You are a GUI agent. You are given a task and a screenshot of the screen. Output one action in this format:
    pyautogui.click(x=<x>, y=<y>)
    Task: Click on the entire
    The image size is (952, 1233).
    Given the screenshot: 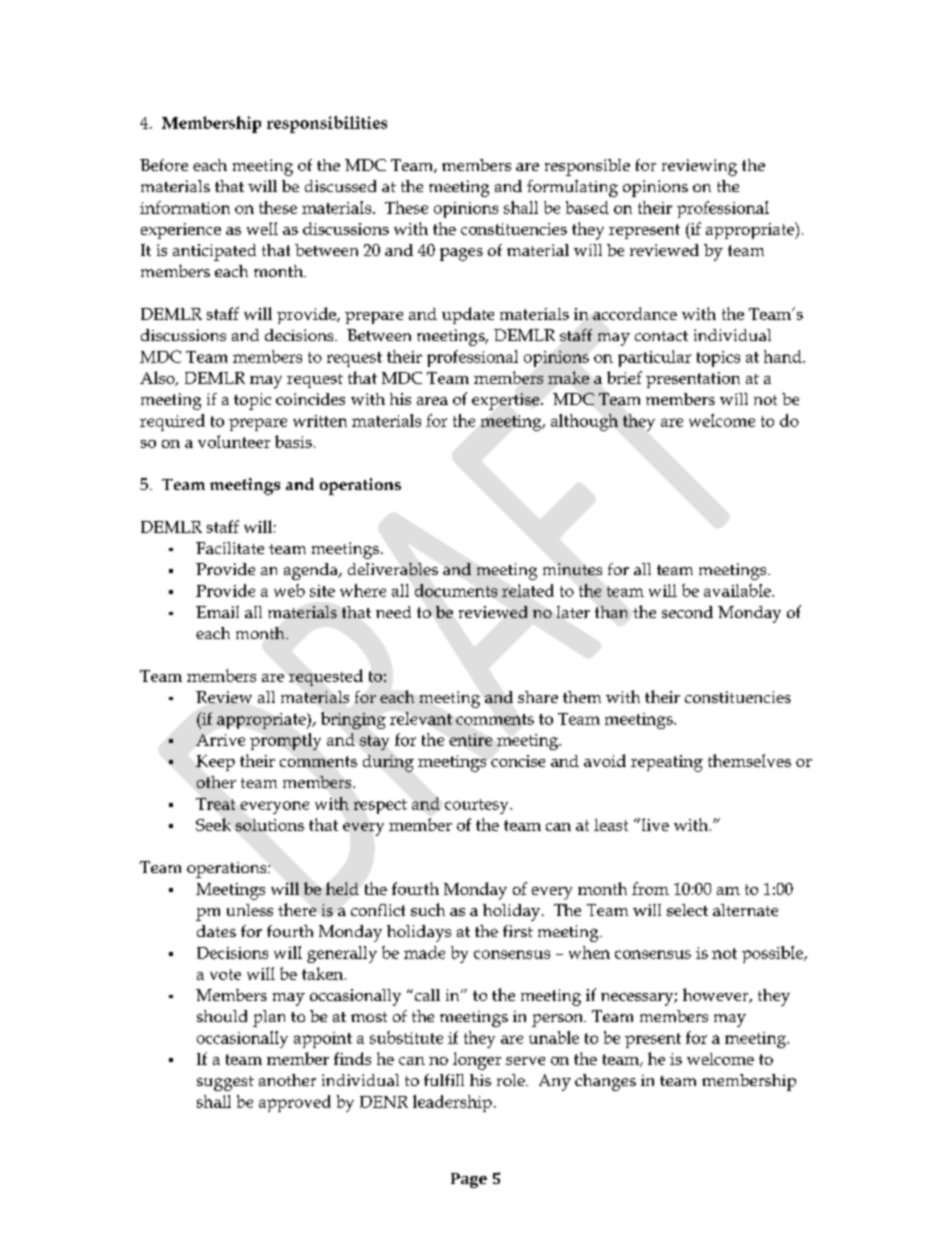 What is the action you would take?
    pyautogui.click(x=470, y=740)
